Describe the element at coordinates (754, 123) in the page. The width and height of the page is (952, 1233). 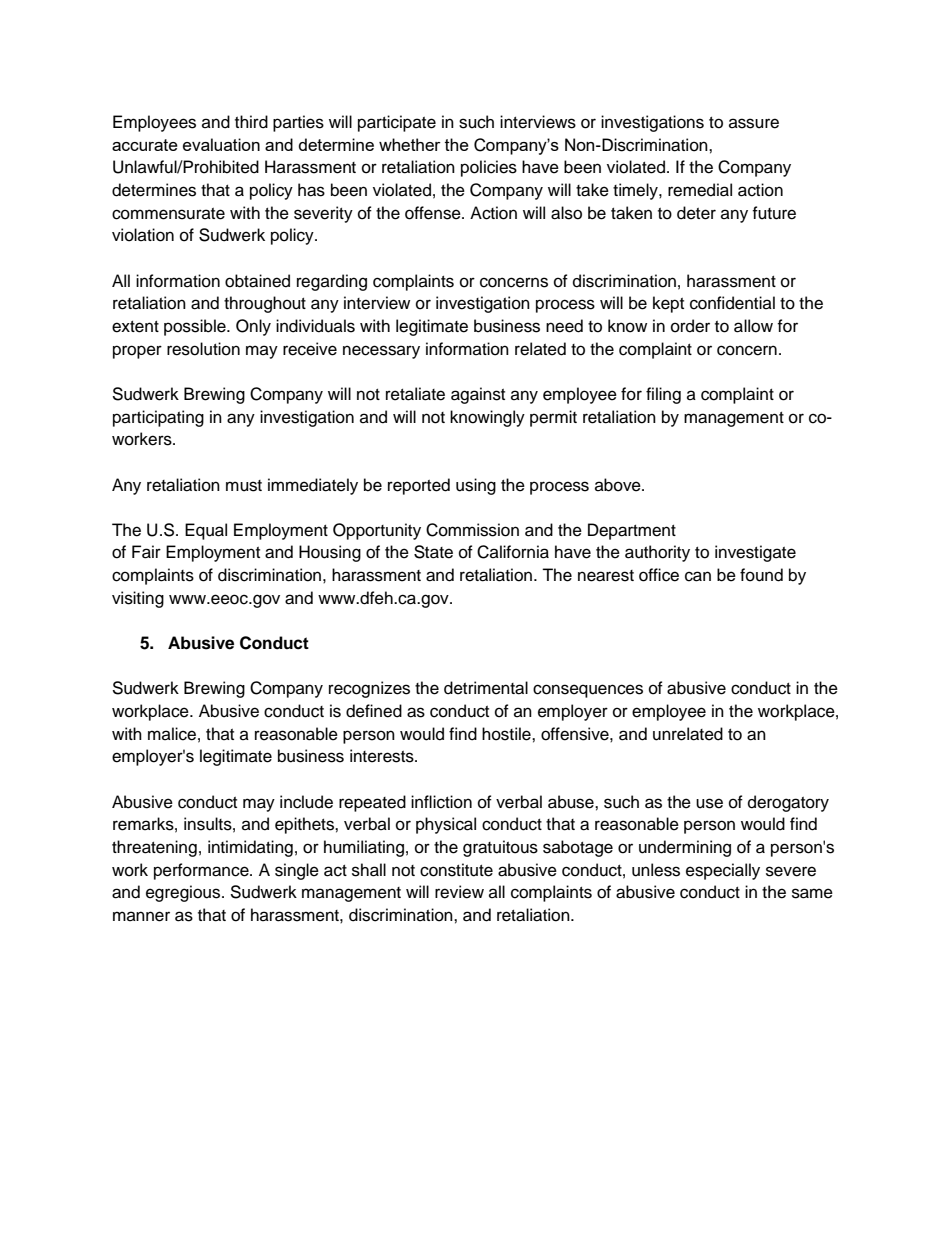
I see `assure` at that location.
